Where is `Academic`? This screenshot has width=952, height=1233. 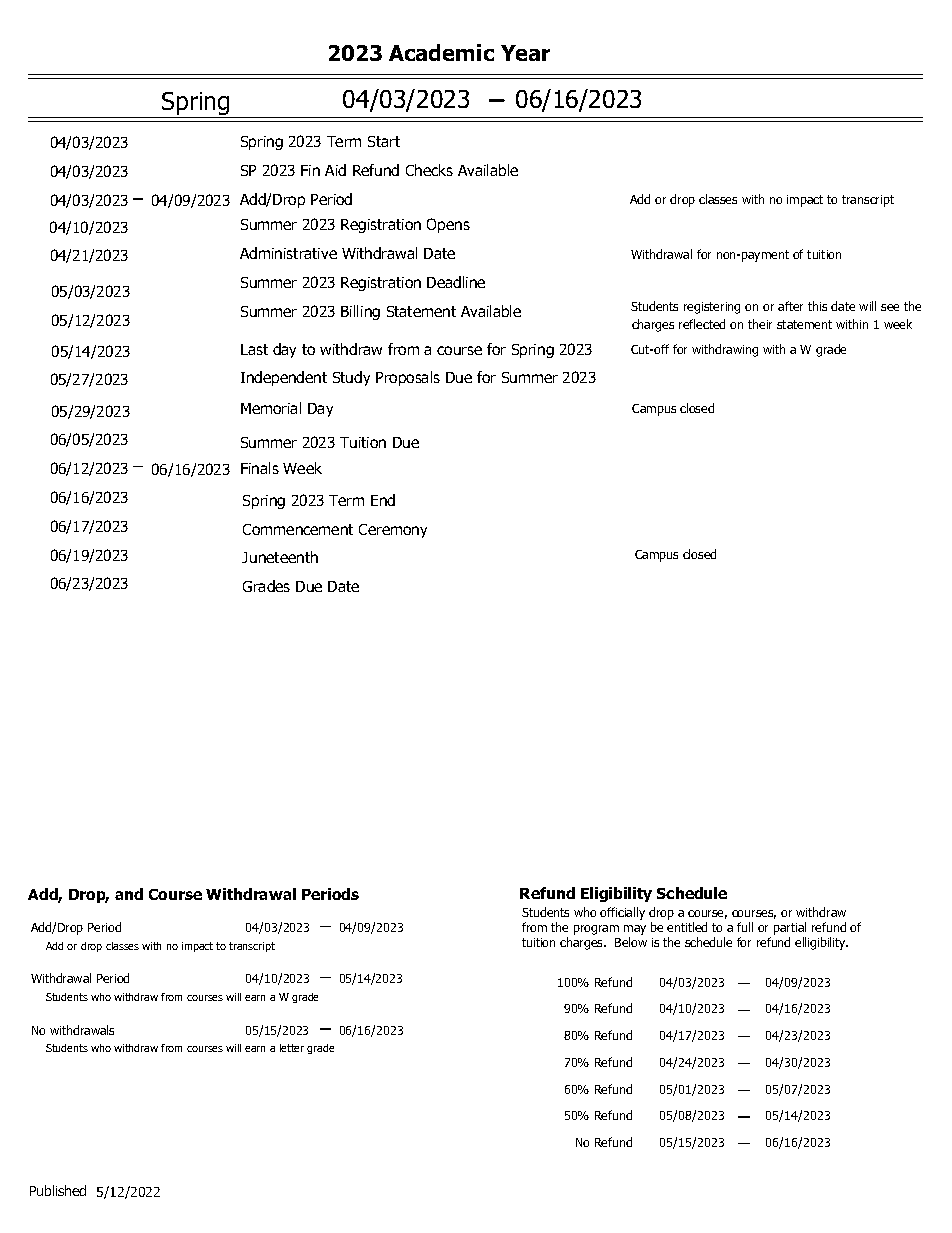 Academic is located at coordinates (441, 52).
